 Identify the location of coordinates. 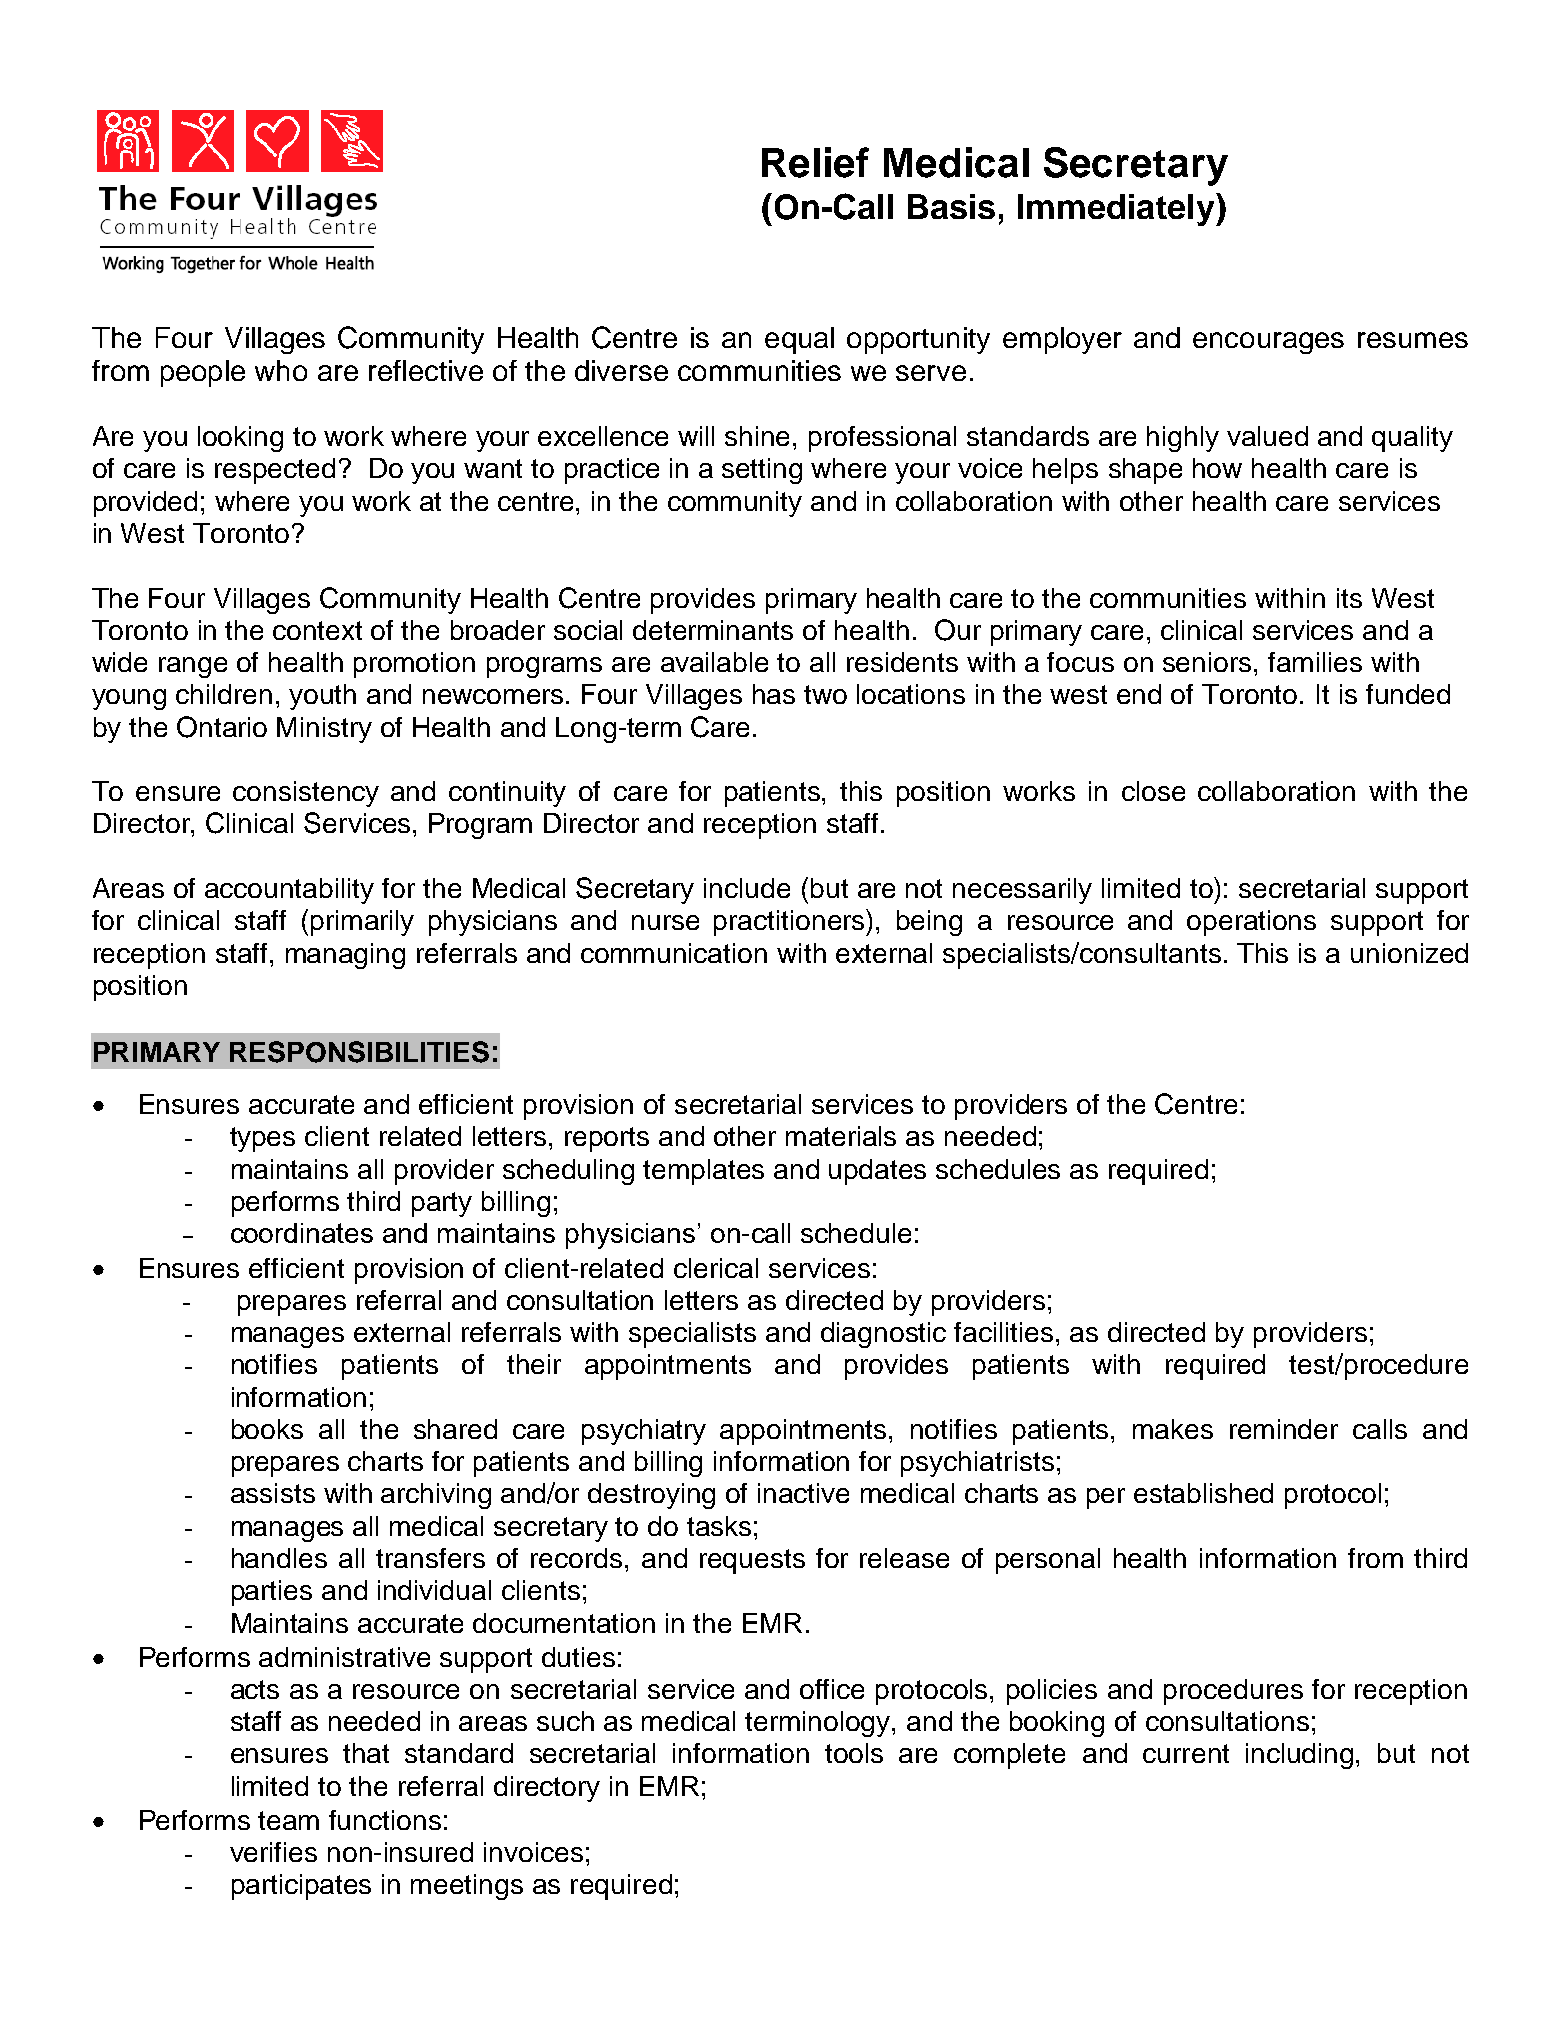
(302, 1233).
